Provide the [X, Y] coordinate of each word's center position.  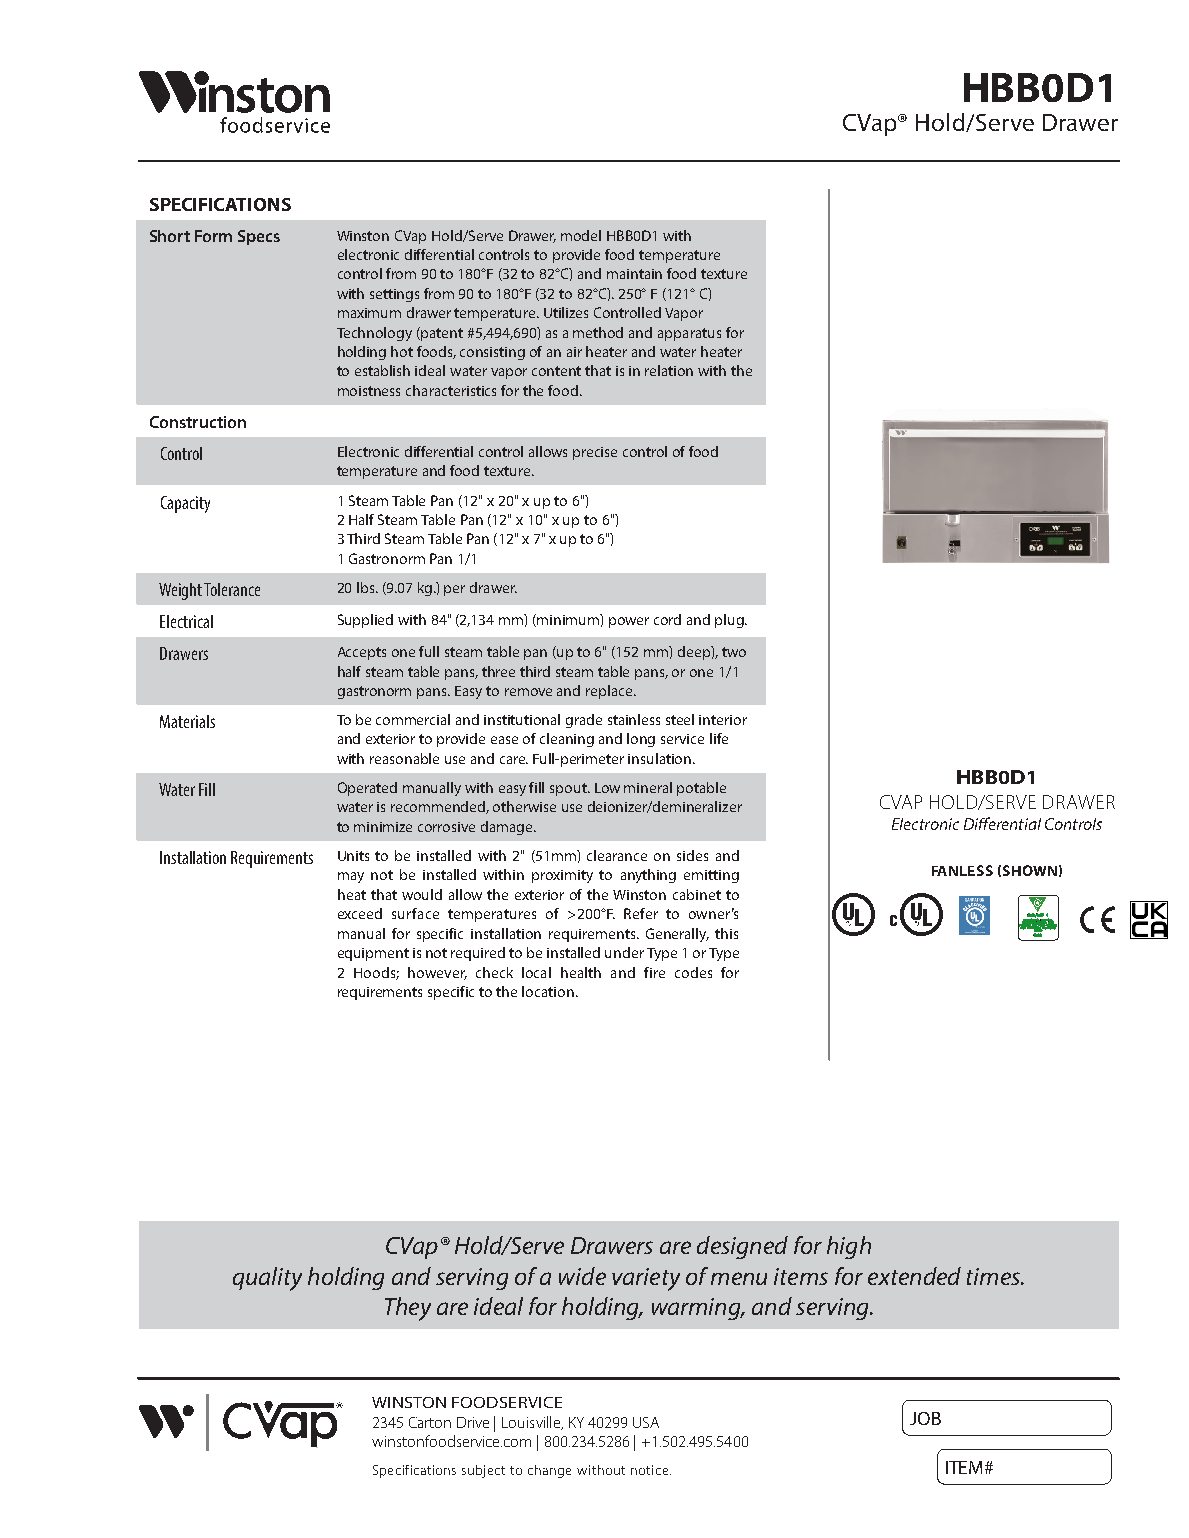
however [437, 973]
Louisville [532, 1423]
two [734, 652]
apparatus [689, 334]
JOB [925, 1418]
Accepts [362, 653]
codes [693, 972]
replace [610, 692]
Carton [430, 1422]
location [548, 991]
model [581, 235]
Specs [259, 237]
